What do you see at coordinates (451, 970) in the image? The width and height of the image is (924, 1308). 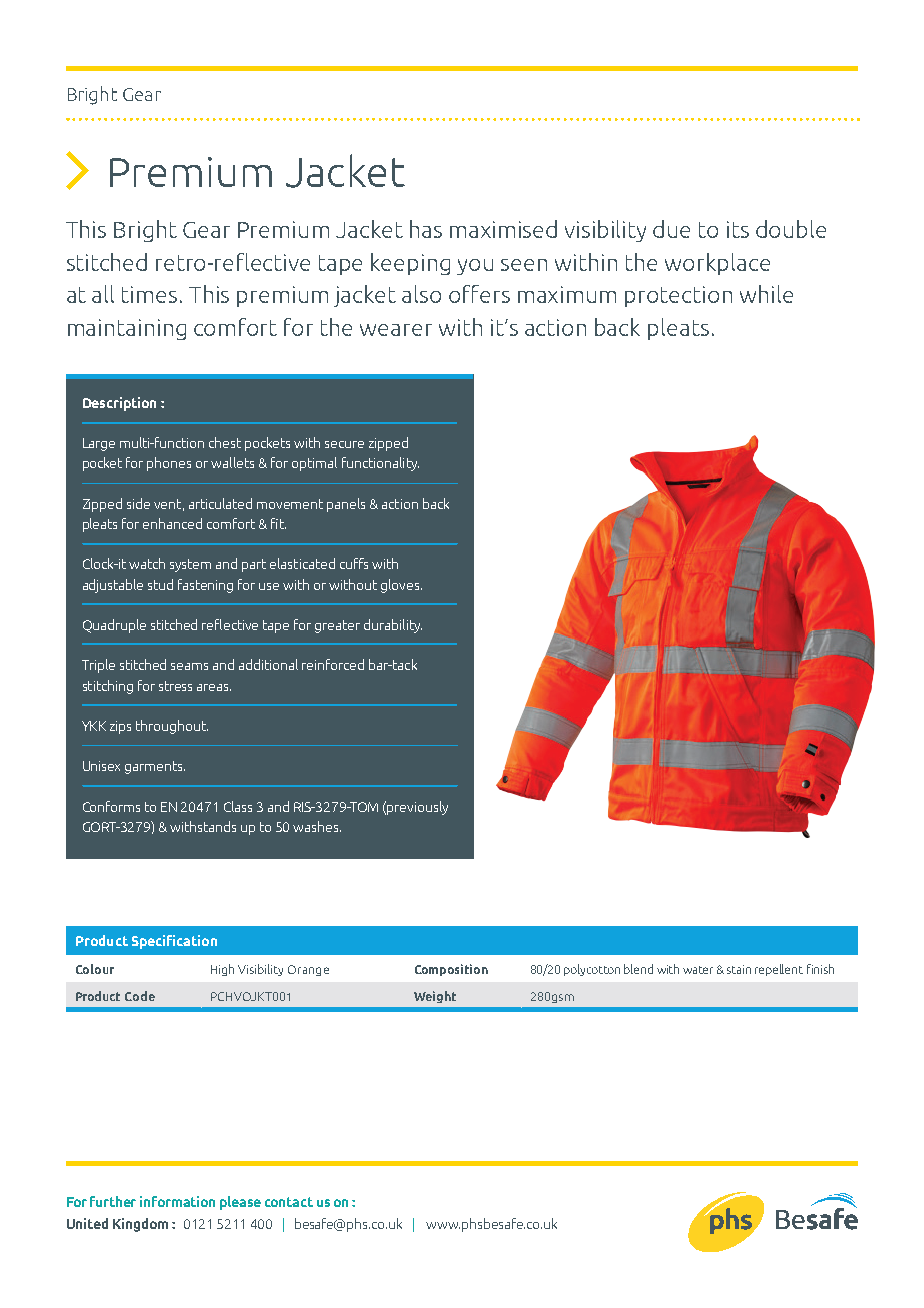 I see `Composition` at bounding box center [451, 970].
